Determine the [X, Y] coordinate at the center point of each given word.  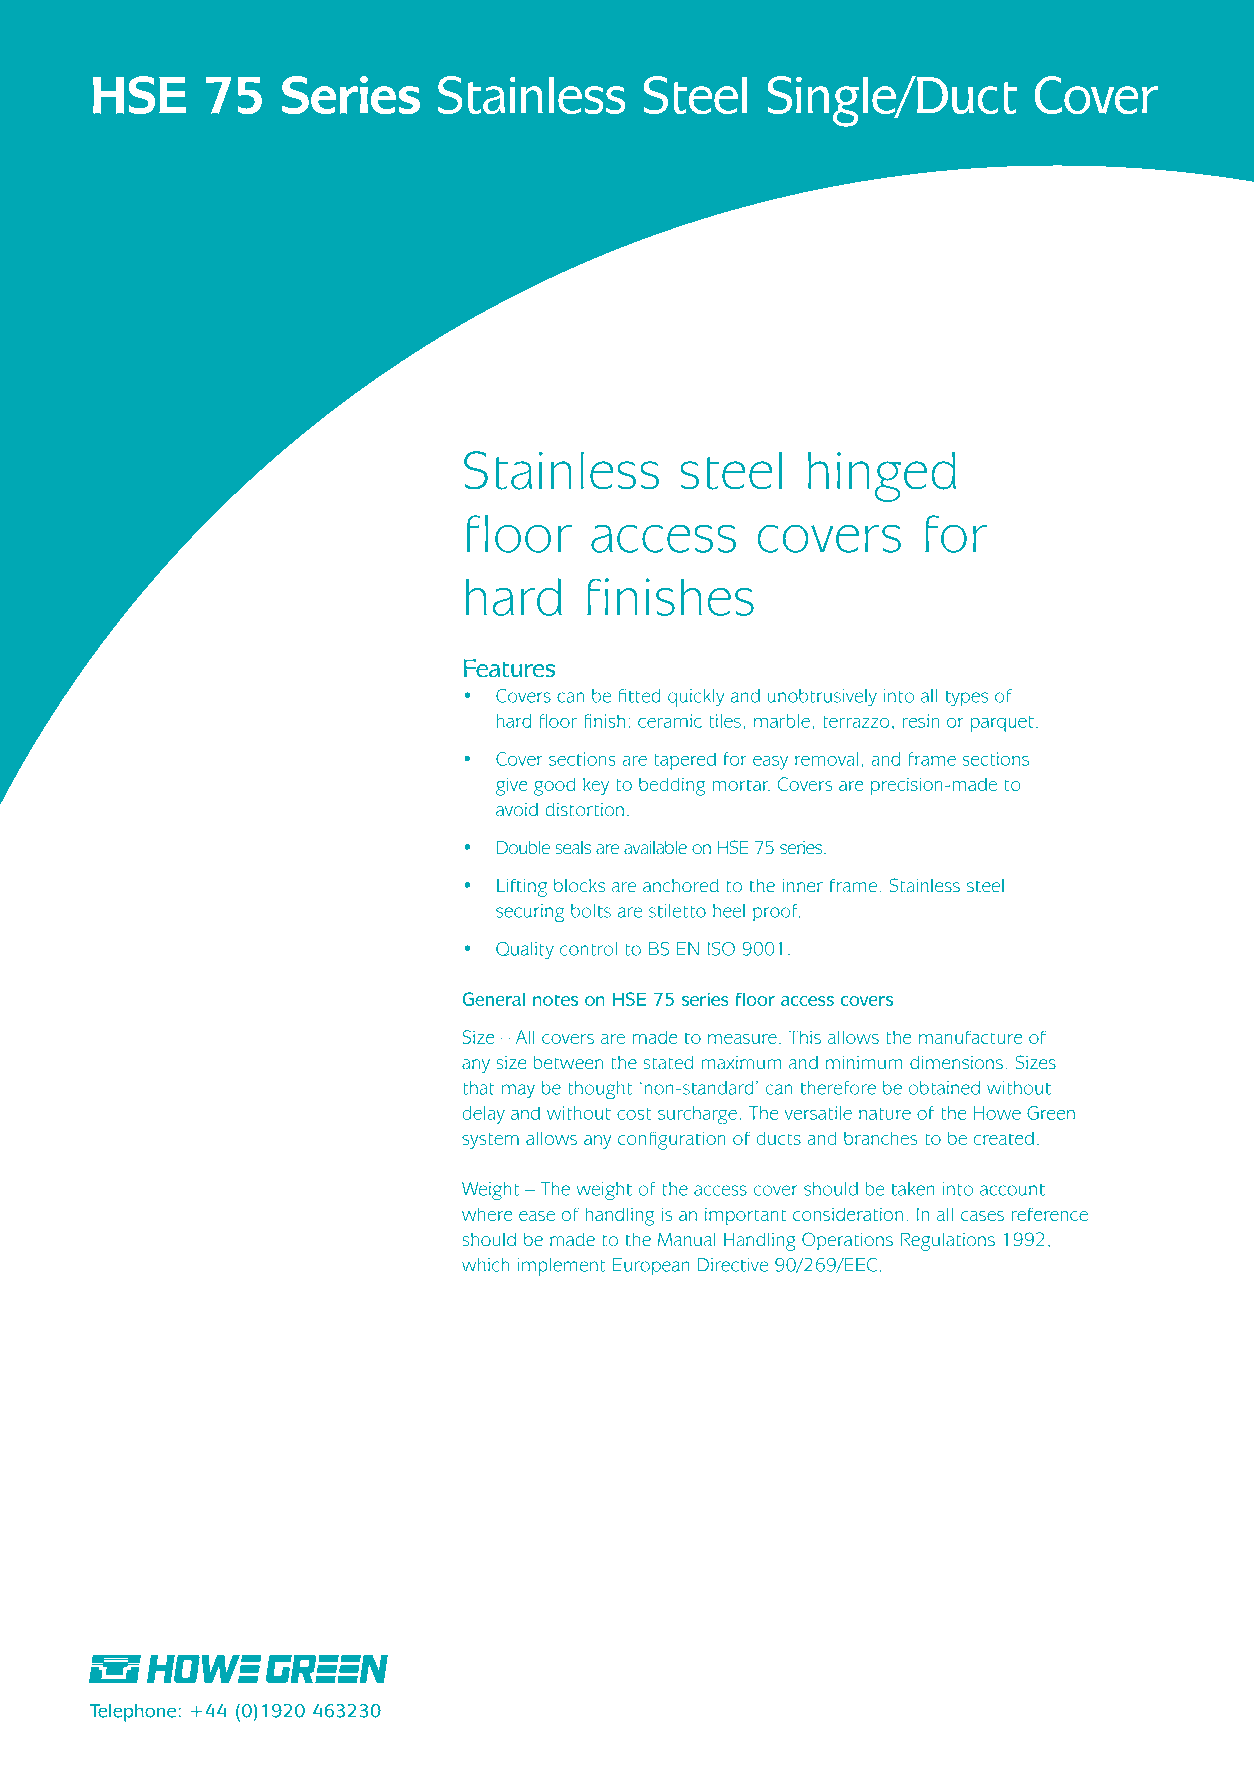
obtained [944, 1088]
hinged [882, 477]
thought [600, 1090]
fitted [640, 696]
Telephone [133, 1713]
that [479, 1088]
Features [509, 668]
